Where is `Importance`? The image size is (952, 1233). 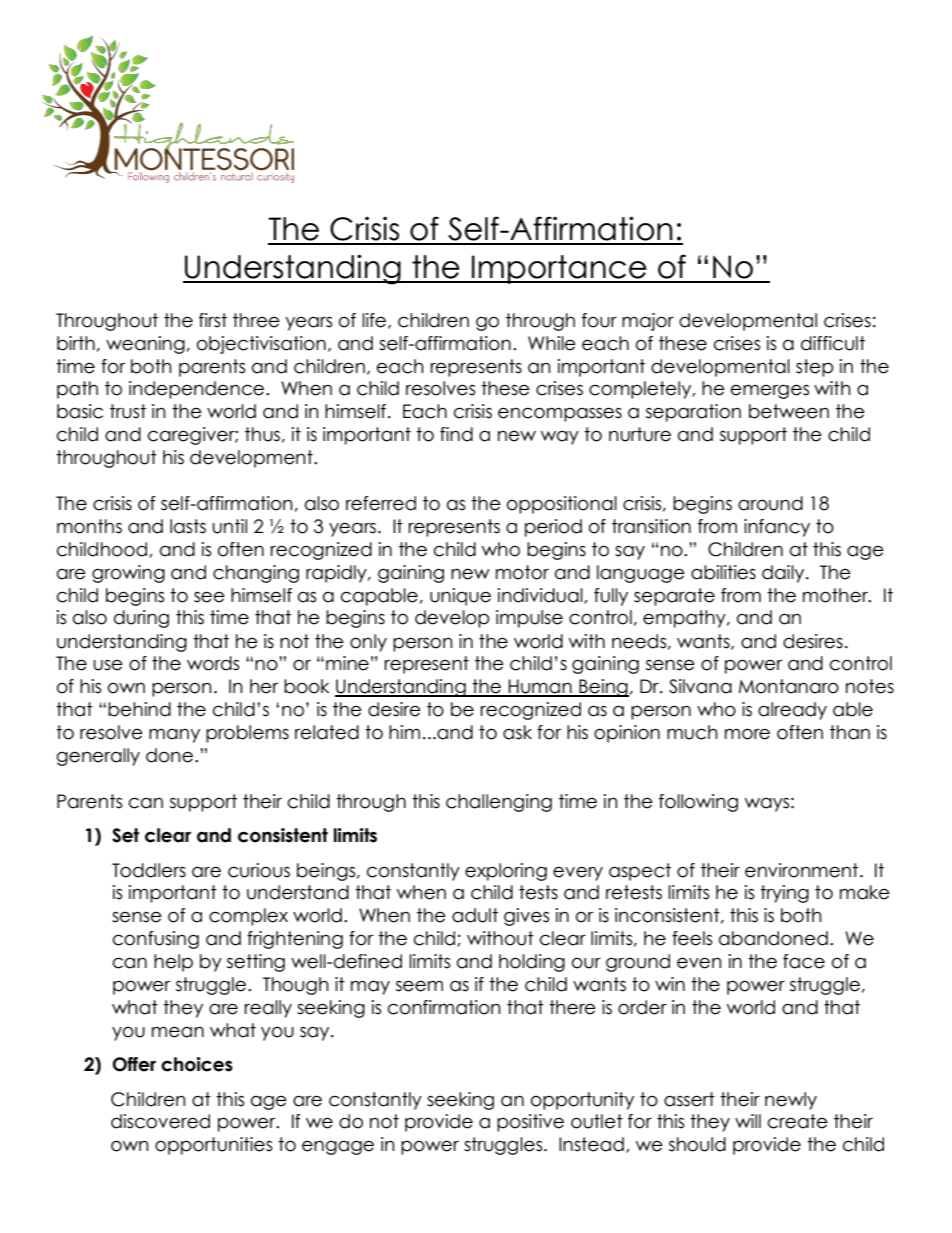 Importance is located at coordinates (559, 269).
